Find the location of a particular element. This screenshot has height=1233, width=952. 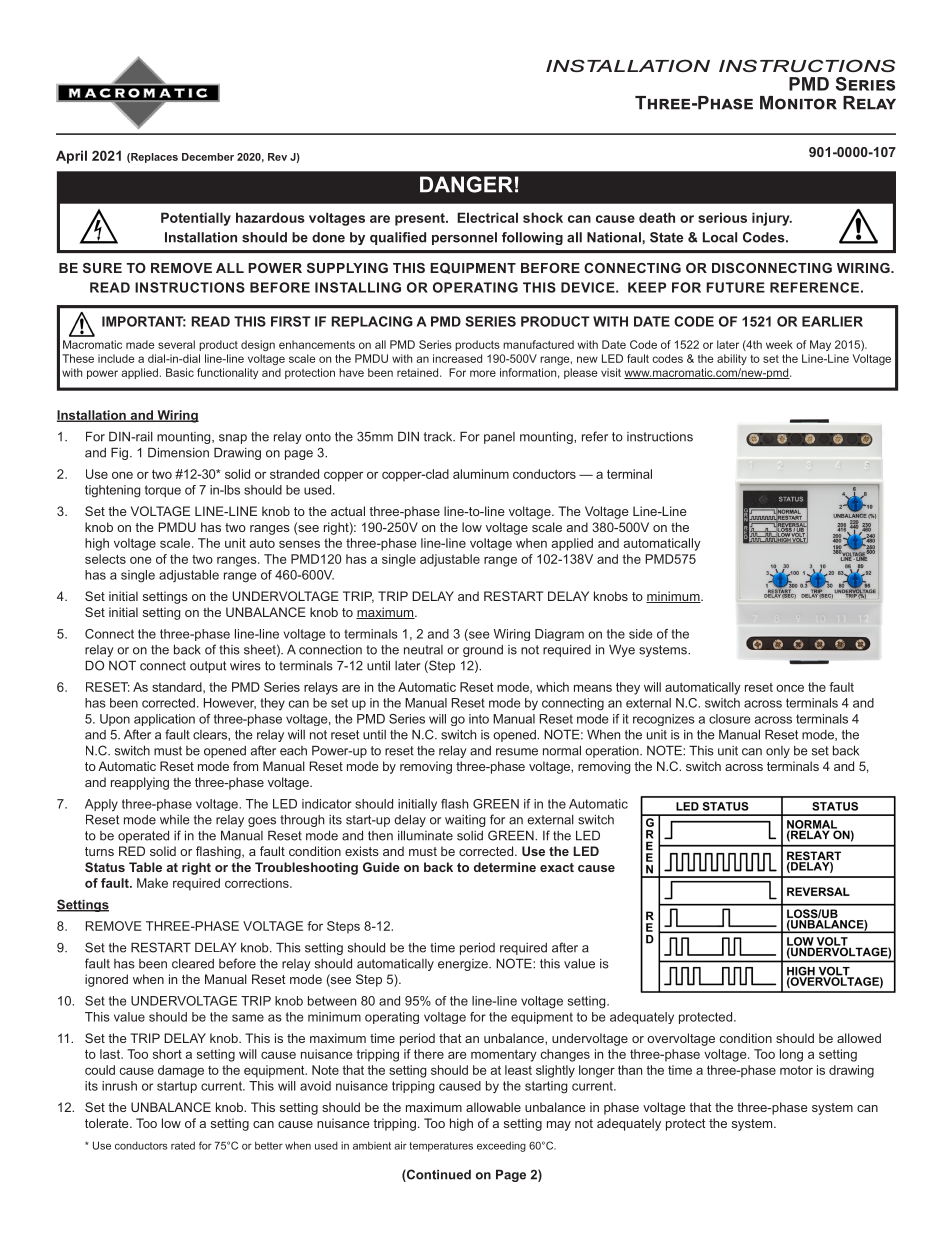

allowable is located at coordinates (493, 1107).
